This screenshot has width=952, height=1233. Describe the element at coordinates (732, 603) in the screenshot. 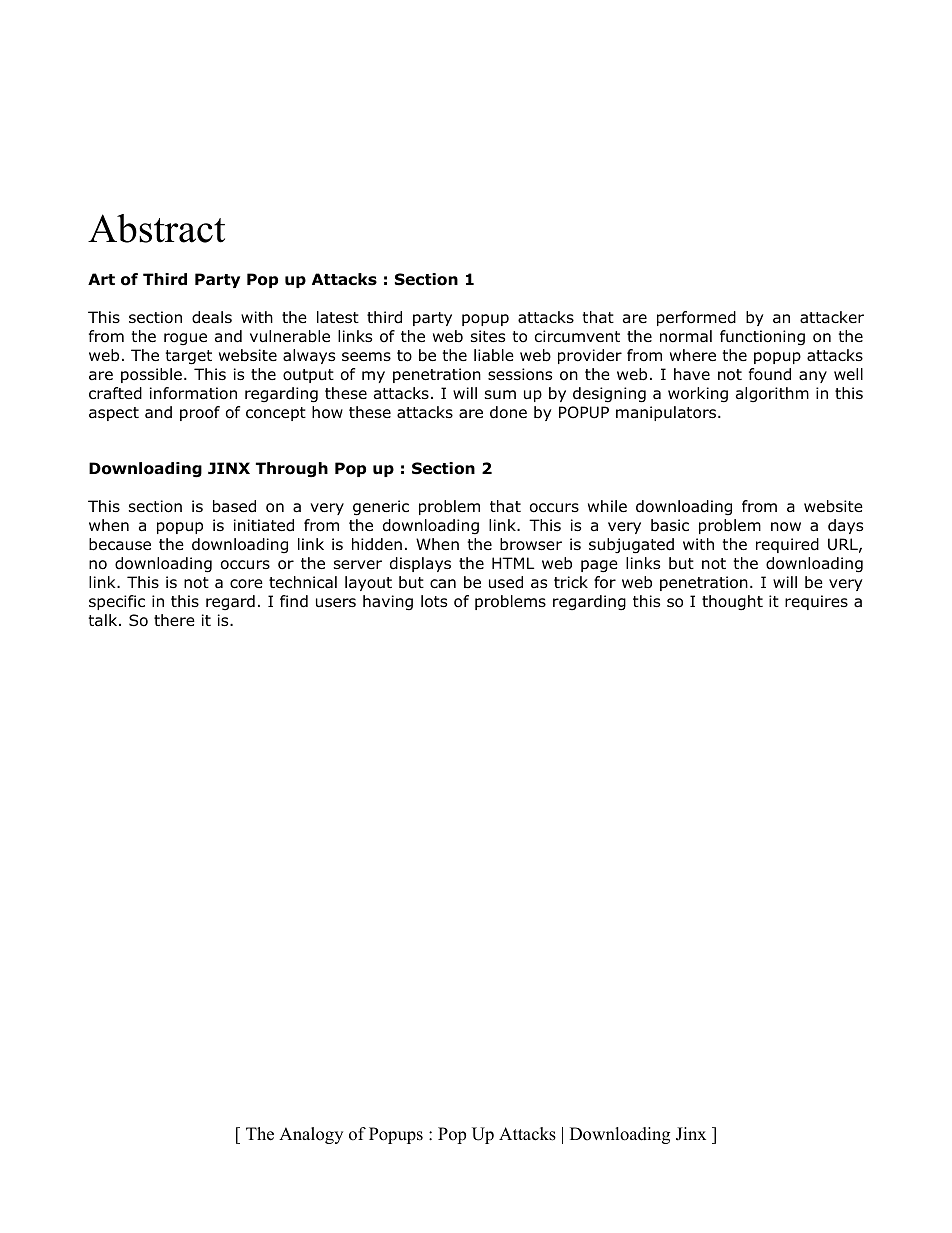

I see `thought` at that location.
